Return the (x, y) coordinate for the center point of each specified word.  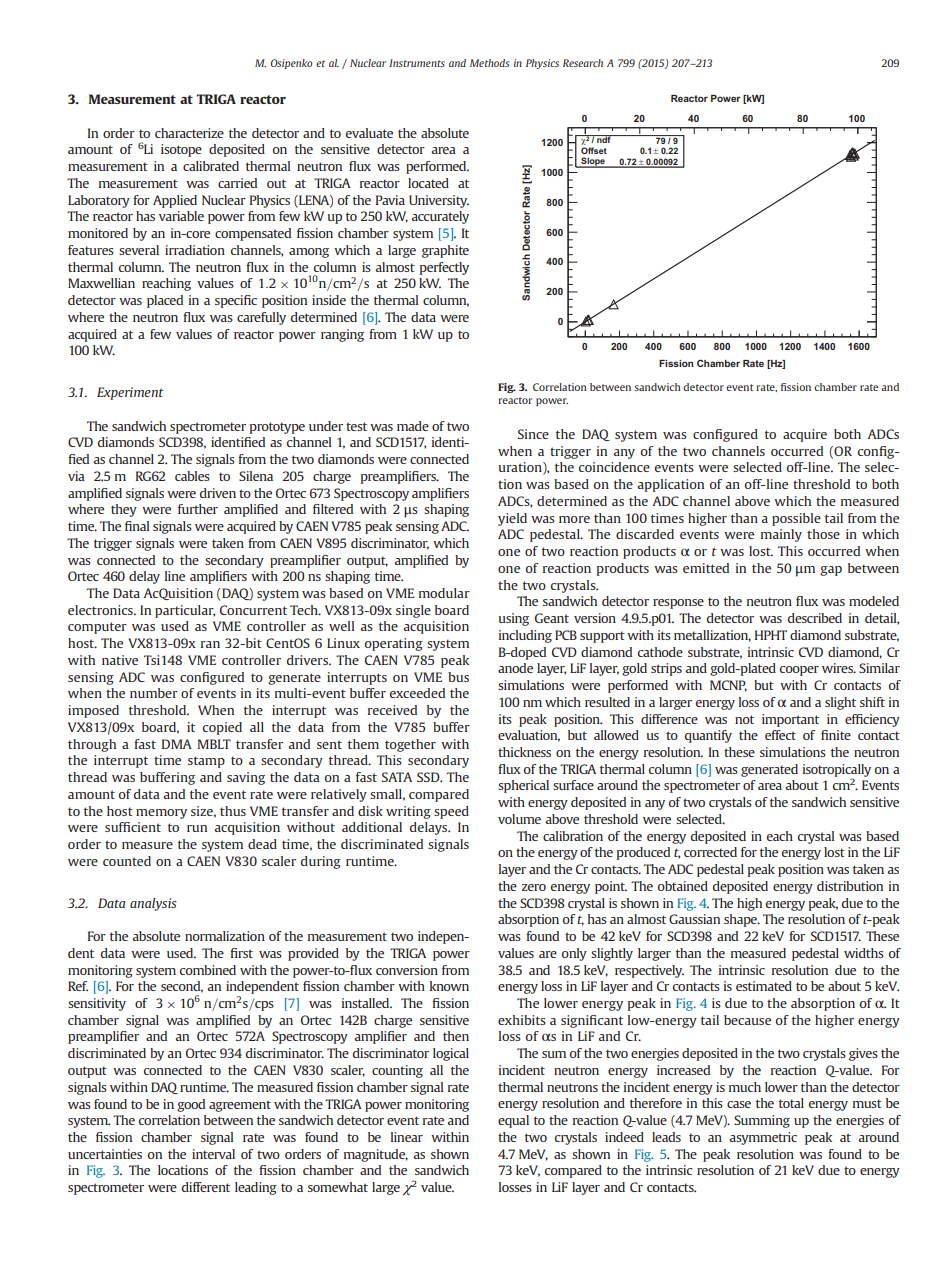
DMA (177, 744)
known (449, 986)
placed (165, 301)
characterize (189, 133)
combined (208, 970)
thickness (524, 752)
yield (512, 519)
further (198, 509)
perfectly (444, 268)
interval (213, 1154)
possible (796, 519)
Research (583, 63)
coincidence (614, 467)
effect (780, 735)
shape (742, 920)
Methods (489, 63)
